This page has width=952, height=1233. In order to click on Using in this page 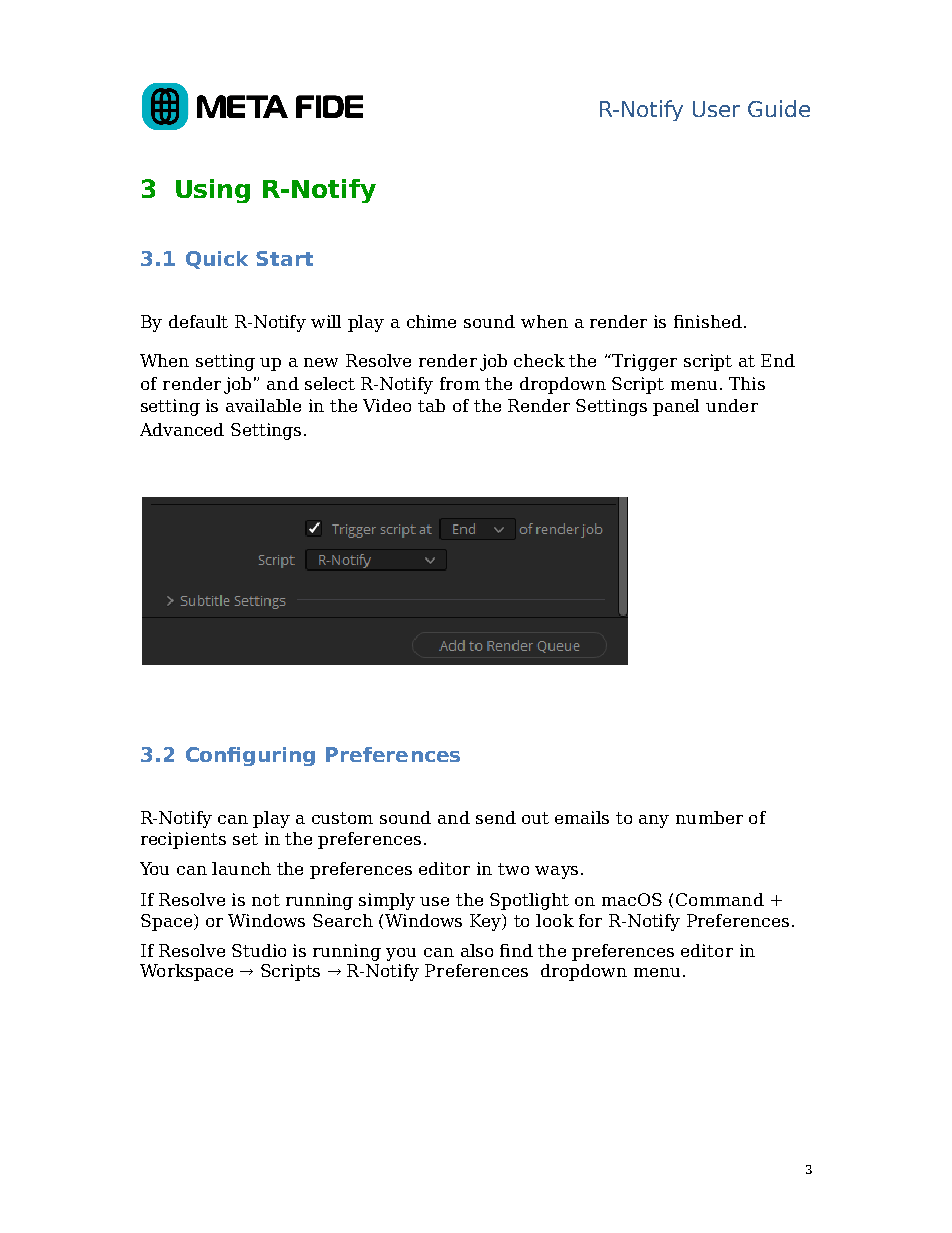, I will do `click(213, 191)`.
